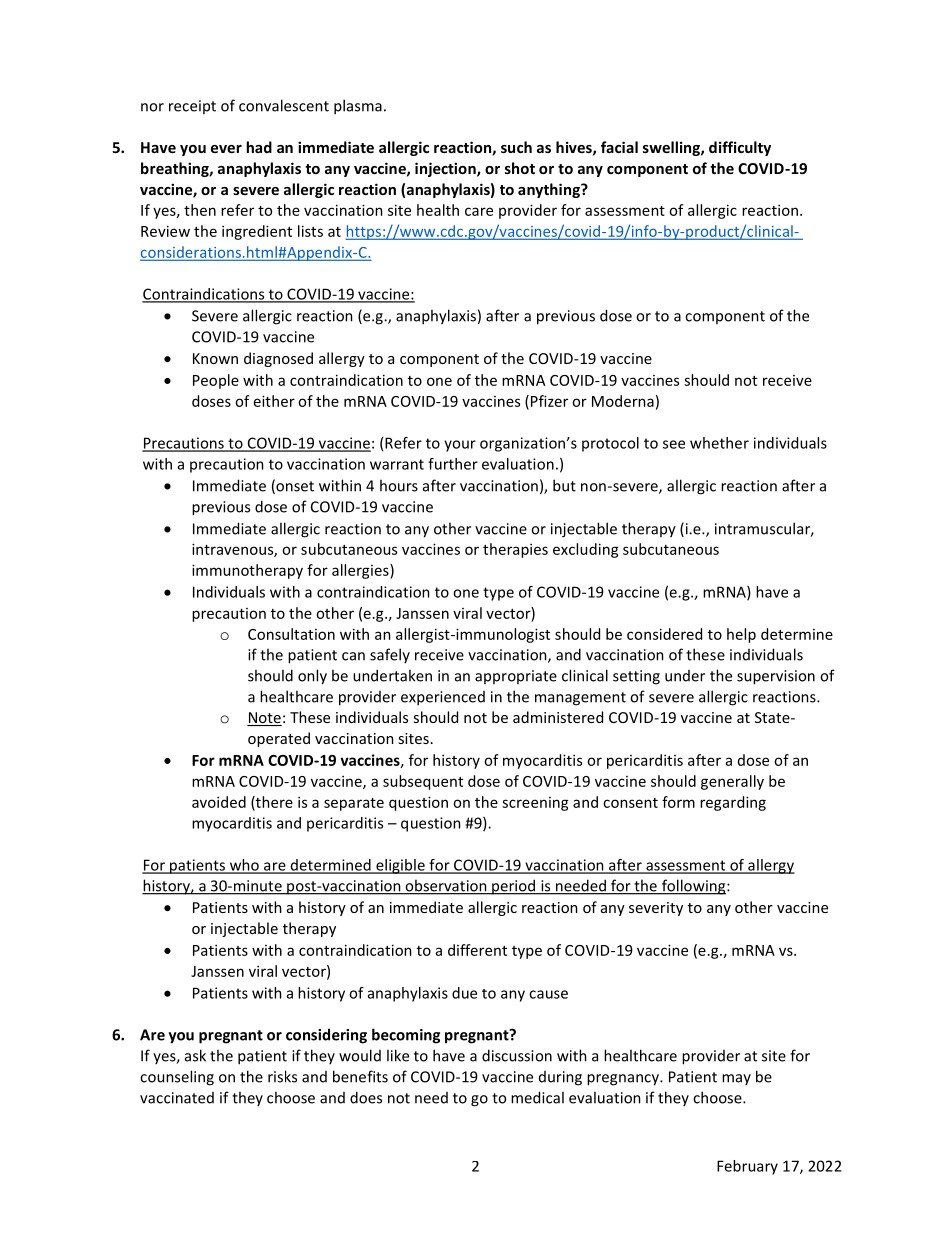 The image size is (952, 1233). What do you see at coordinates (537, 1097) in the page?
I see `medical` at bounding box center [537, 1097].
